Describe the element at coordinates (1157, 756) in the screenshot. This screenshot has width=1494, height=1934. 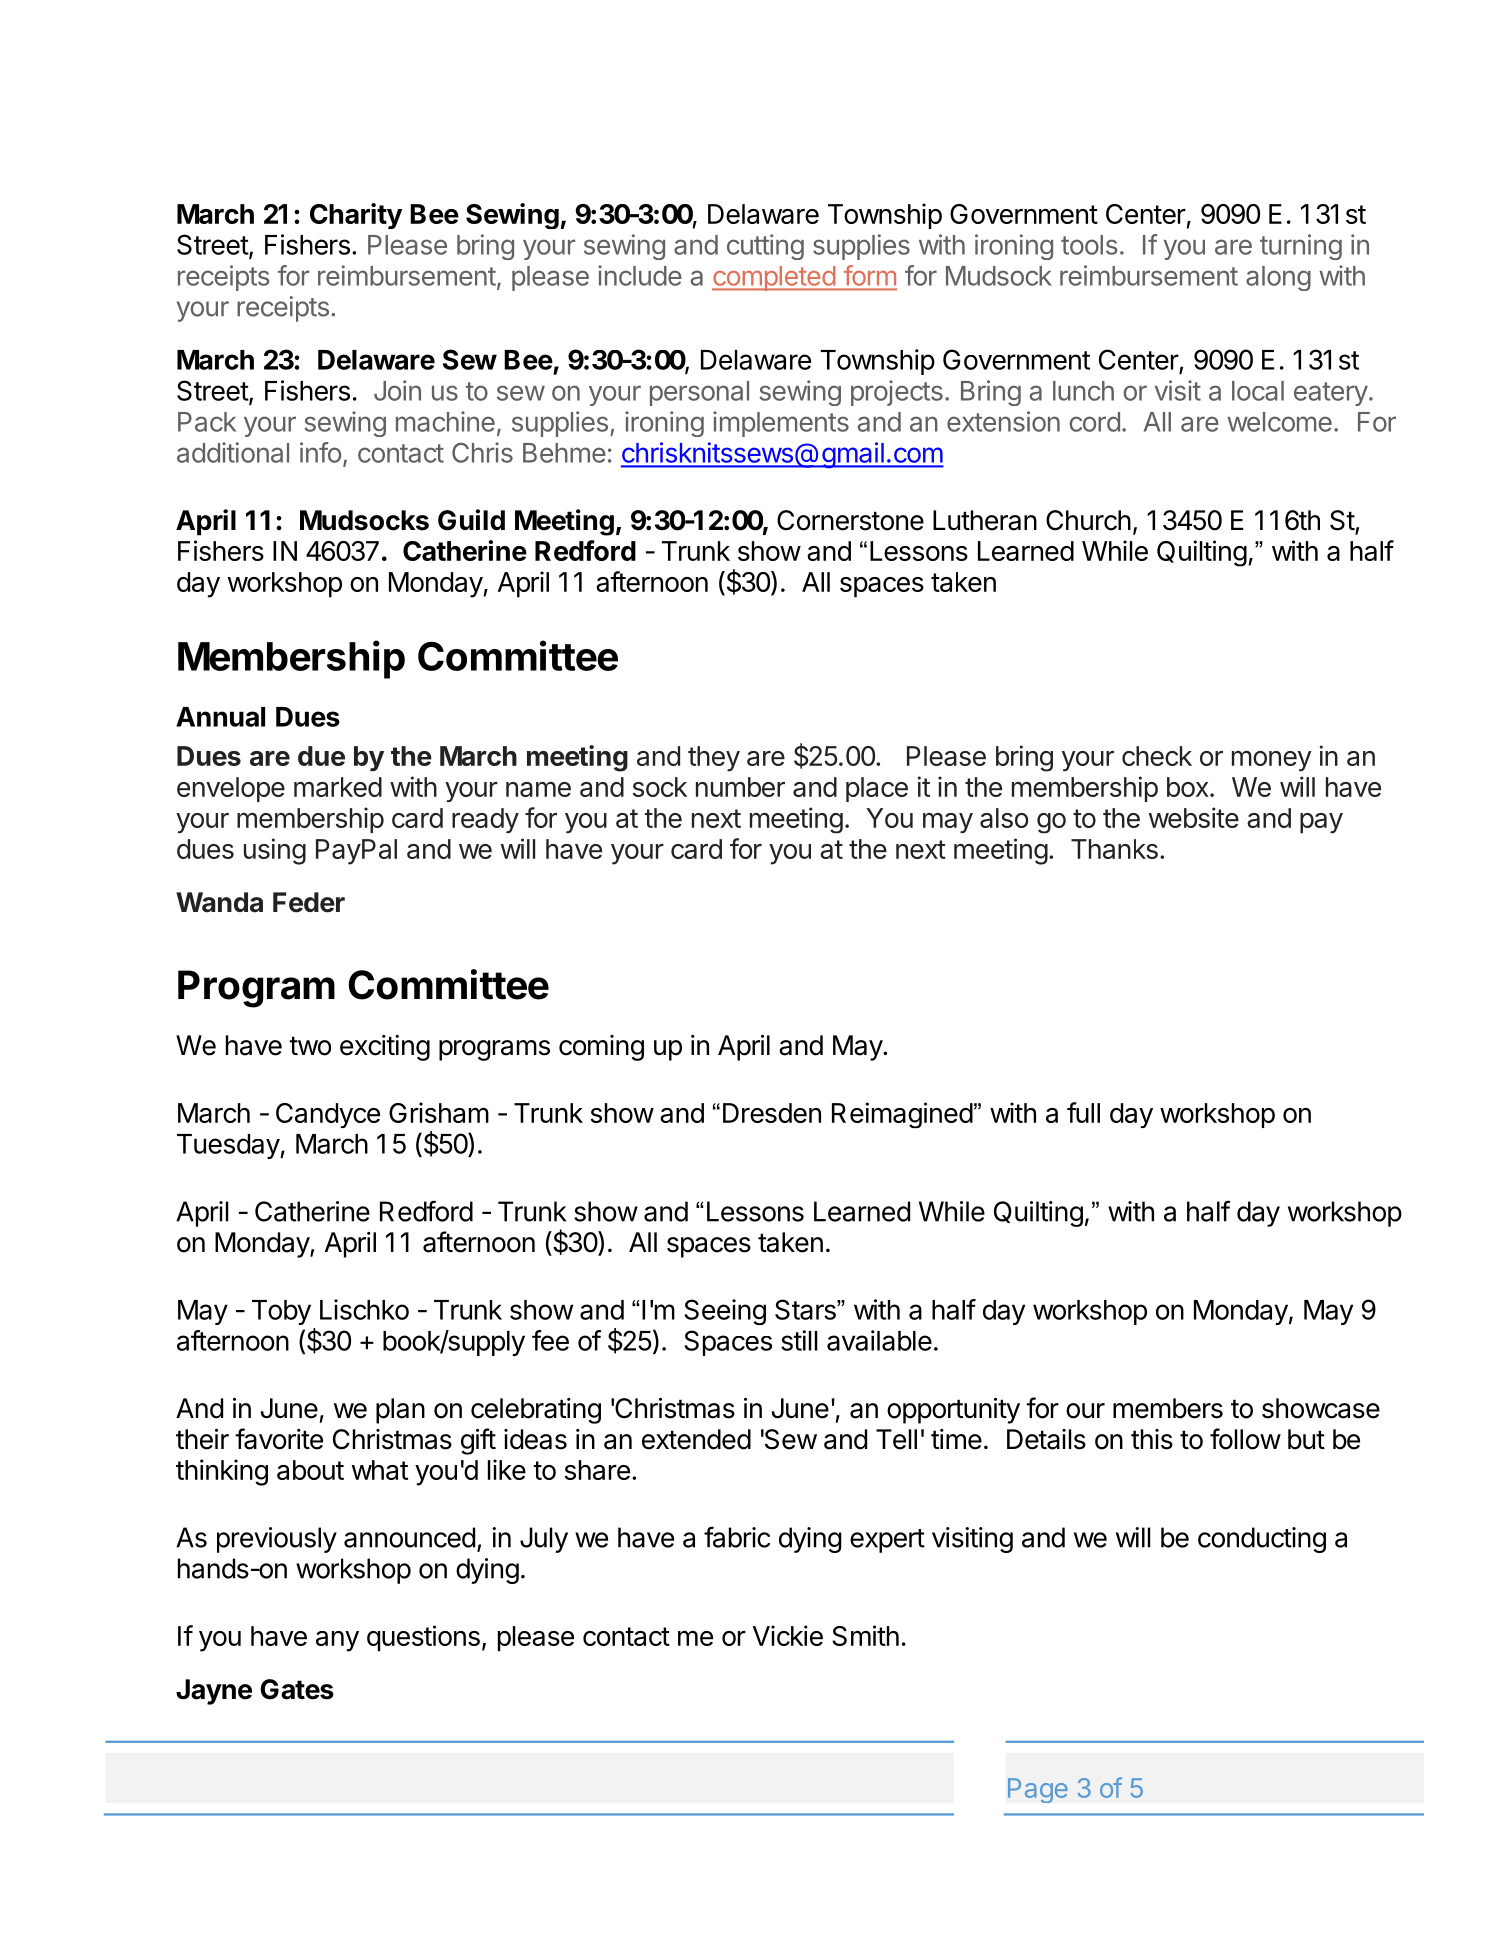
I see `check` at that location.
